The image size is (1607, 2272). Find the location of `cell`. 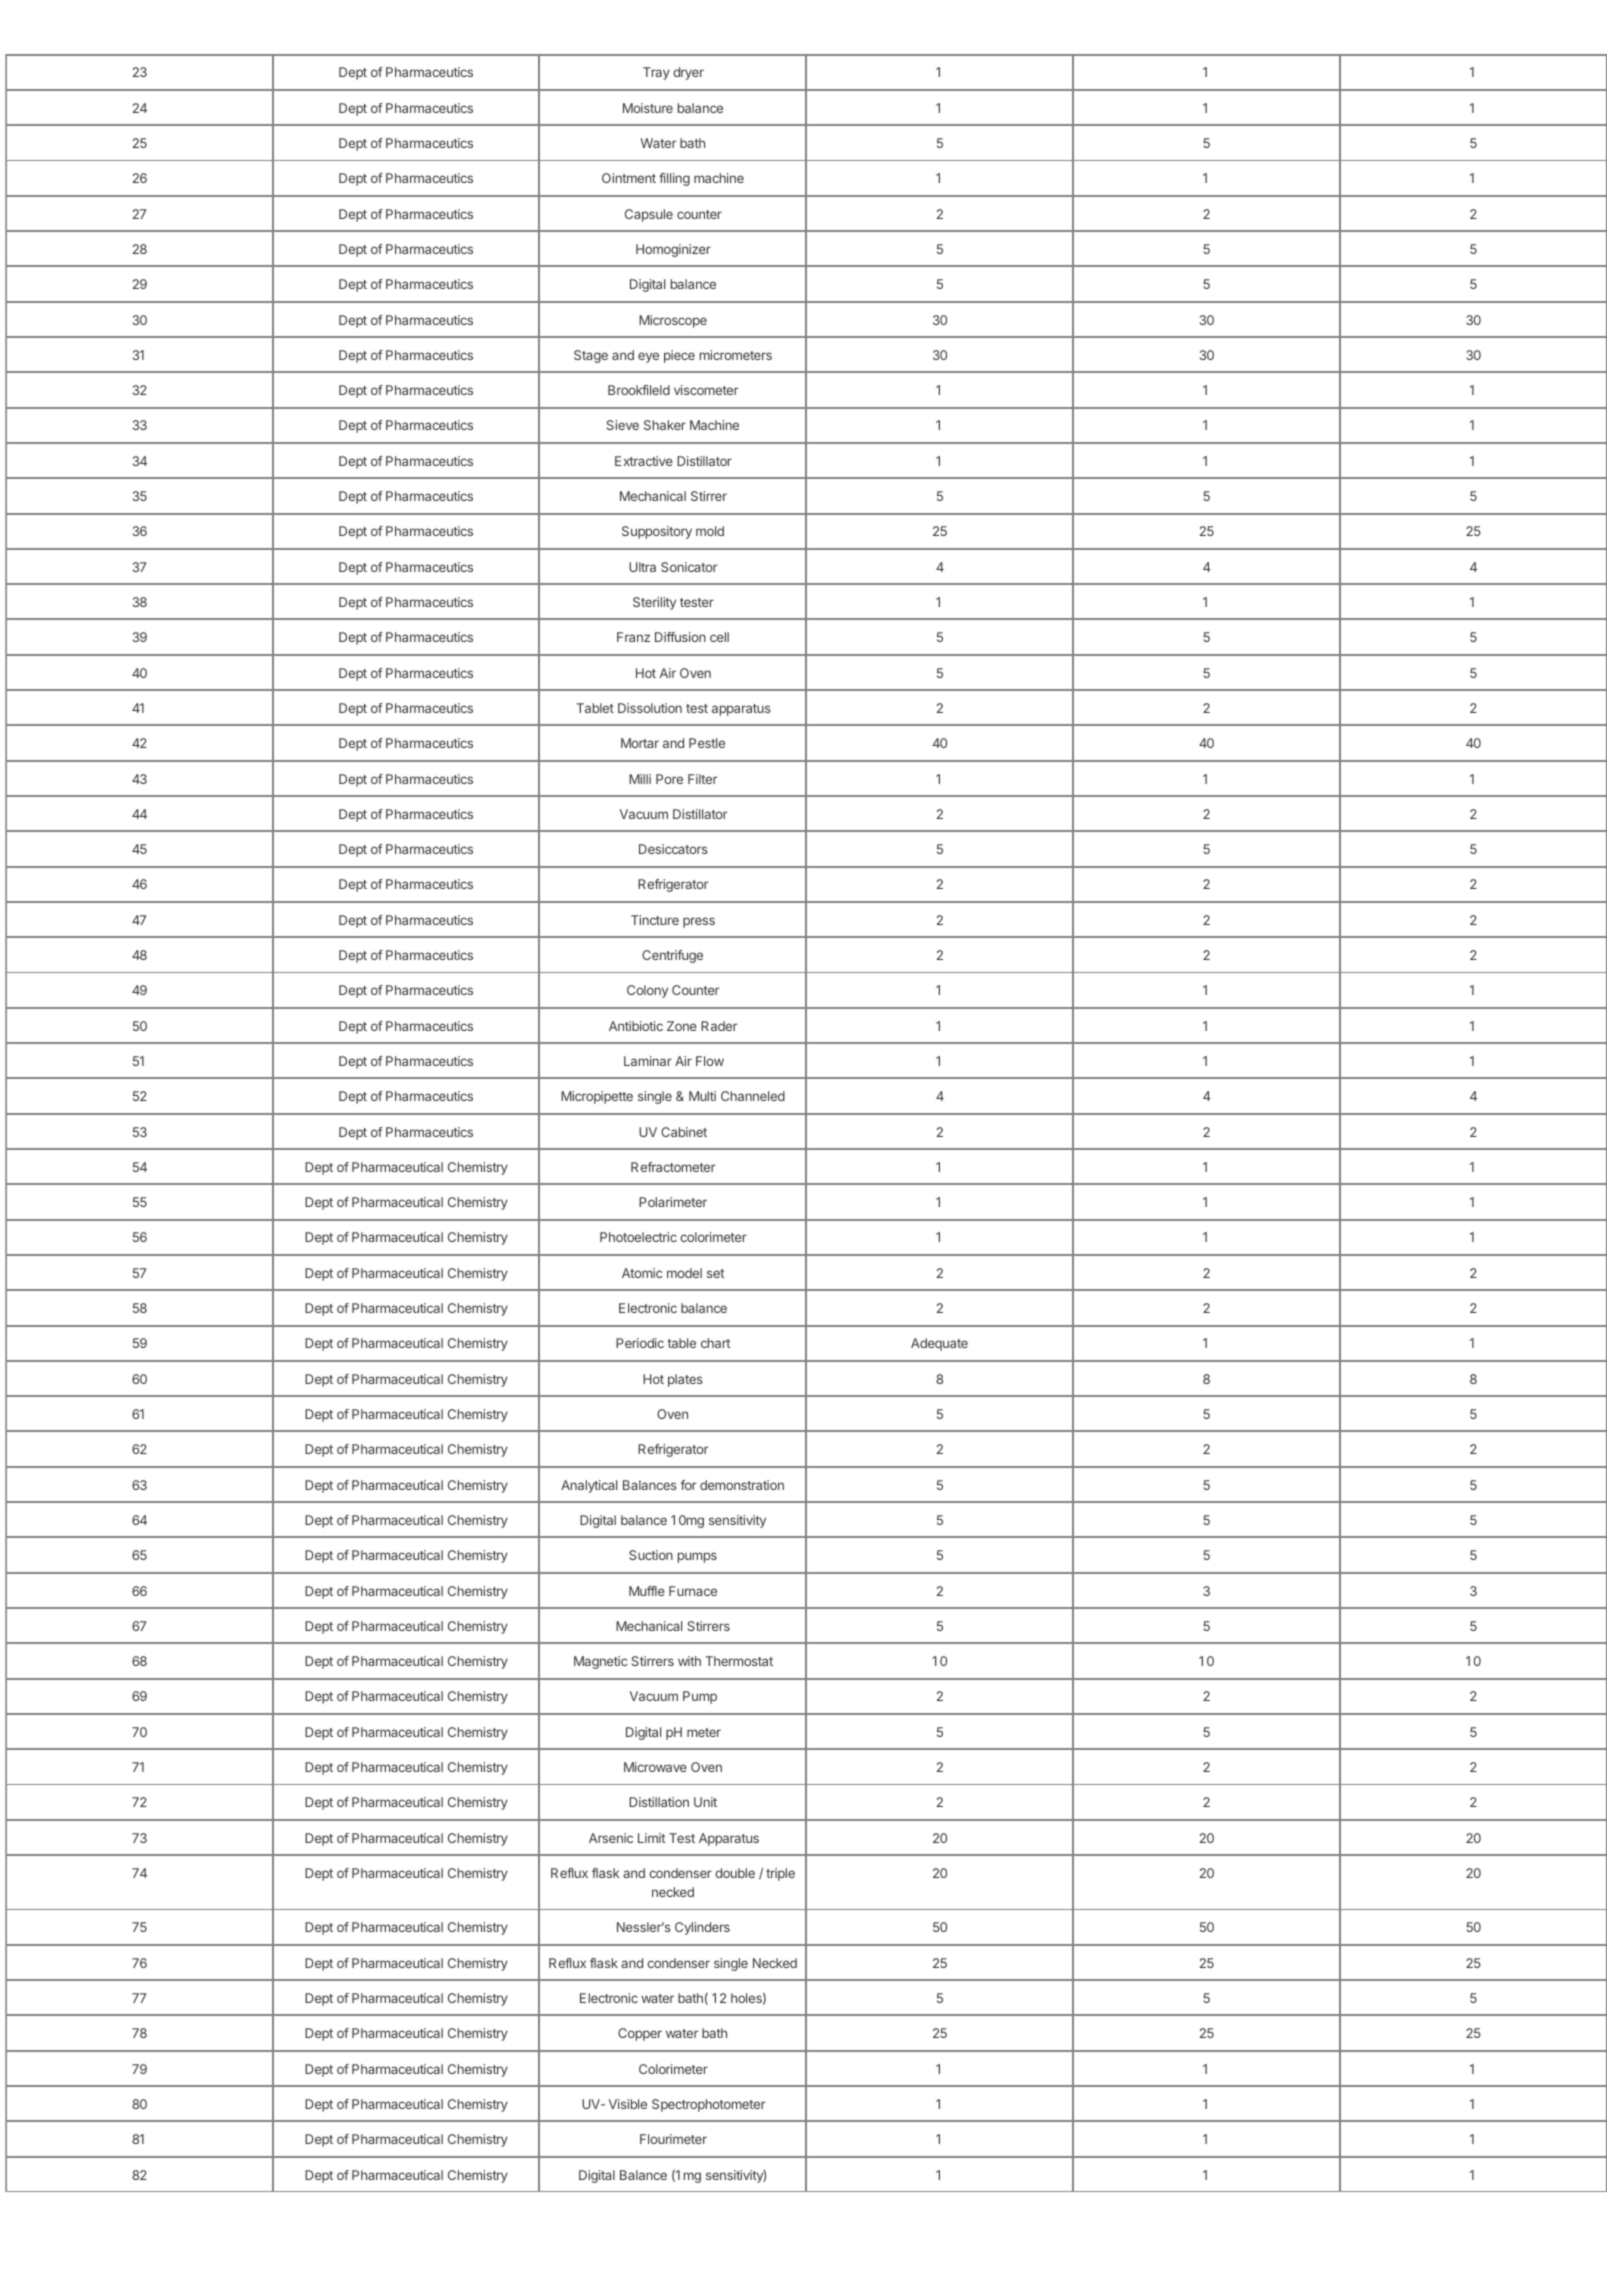

cell is located at coordinates (719, 637).
